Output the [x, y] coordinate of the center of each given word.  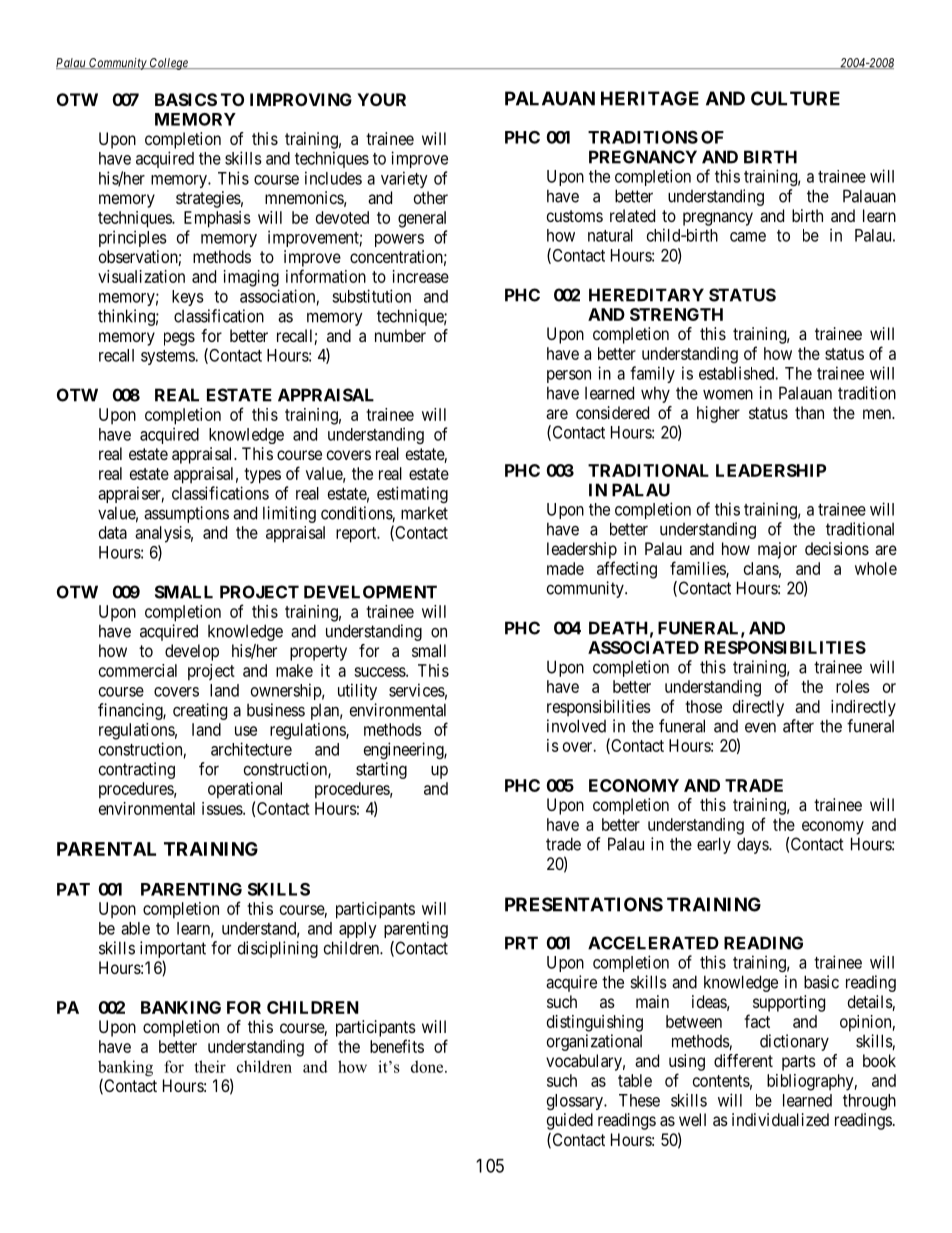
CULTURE [795, 98]
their [210, 1066]
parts [799, 1063]
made [565, 568]
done [428, 1066]
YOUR [381, 99]
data [113, 532]
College [169, 64]
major [777, 550]
